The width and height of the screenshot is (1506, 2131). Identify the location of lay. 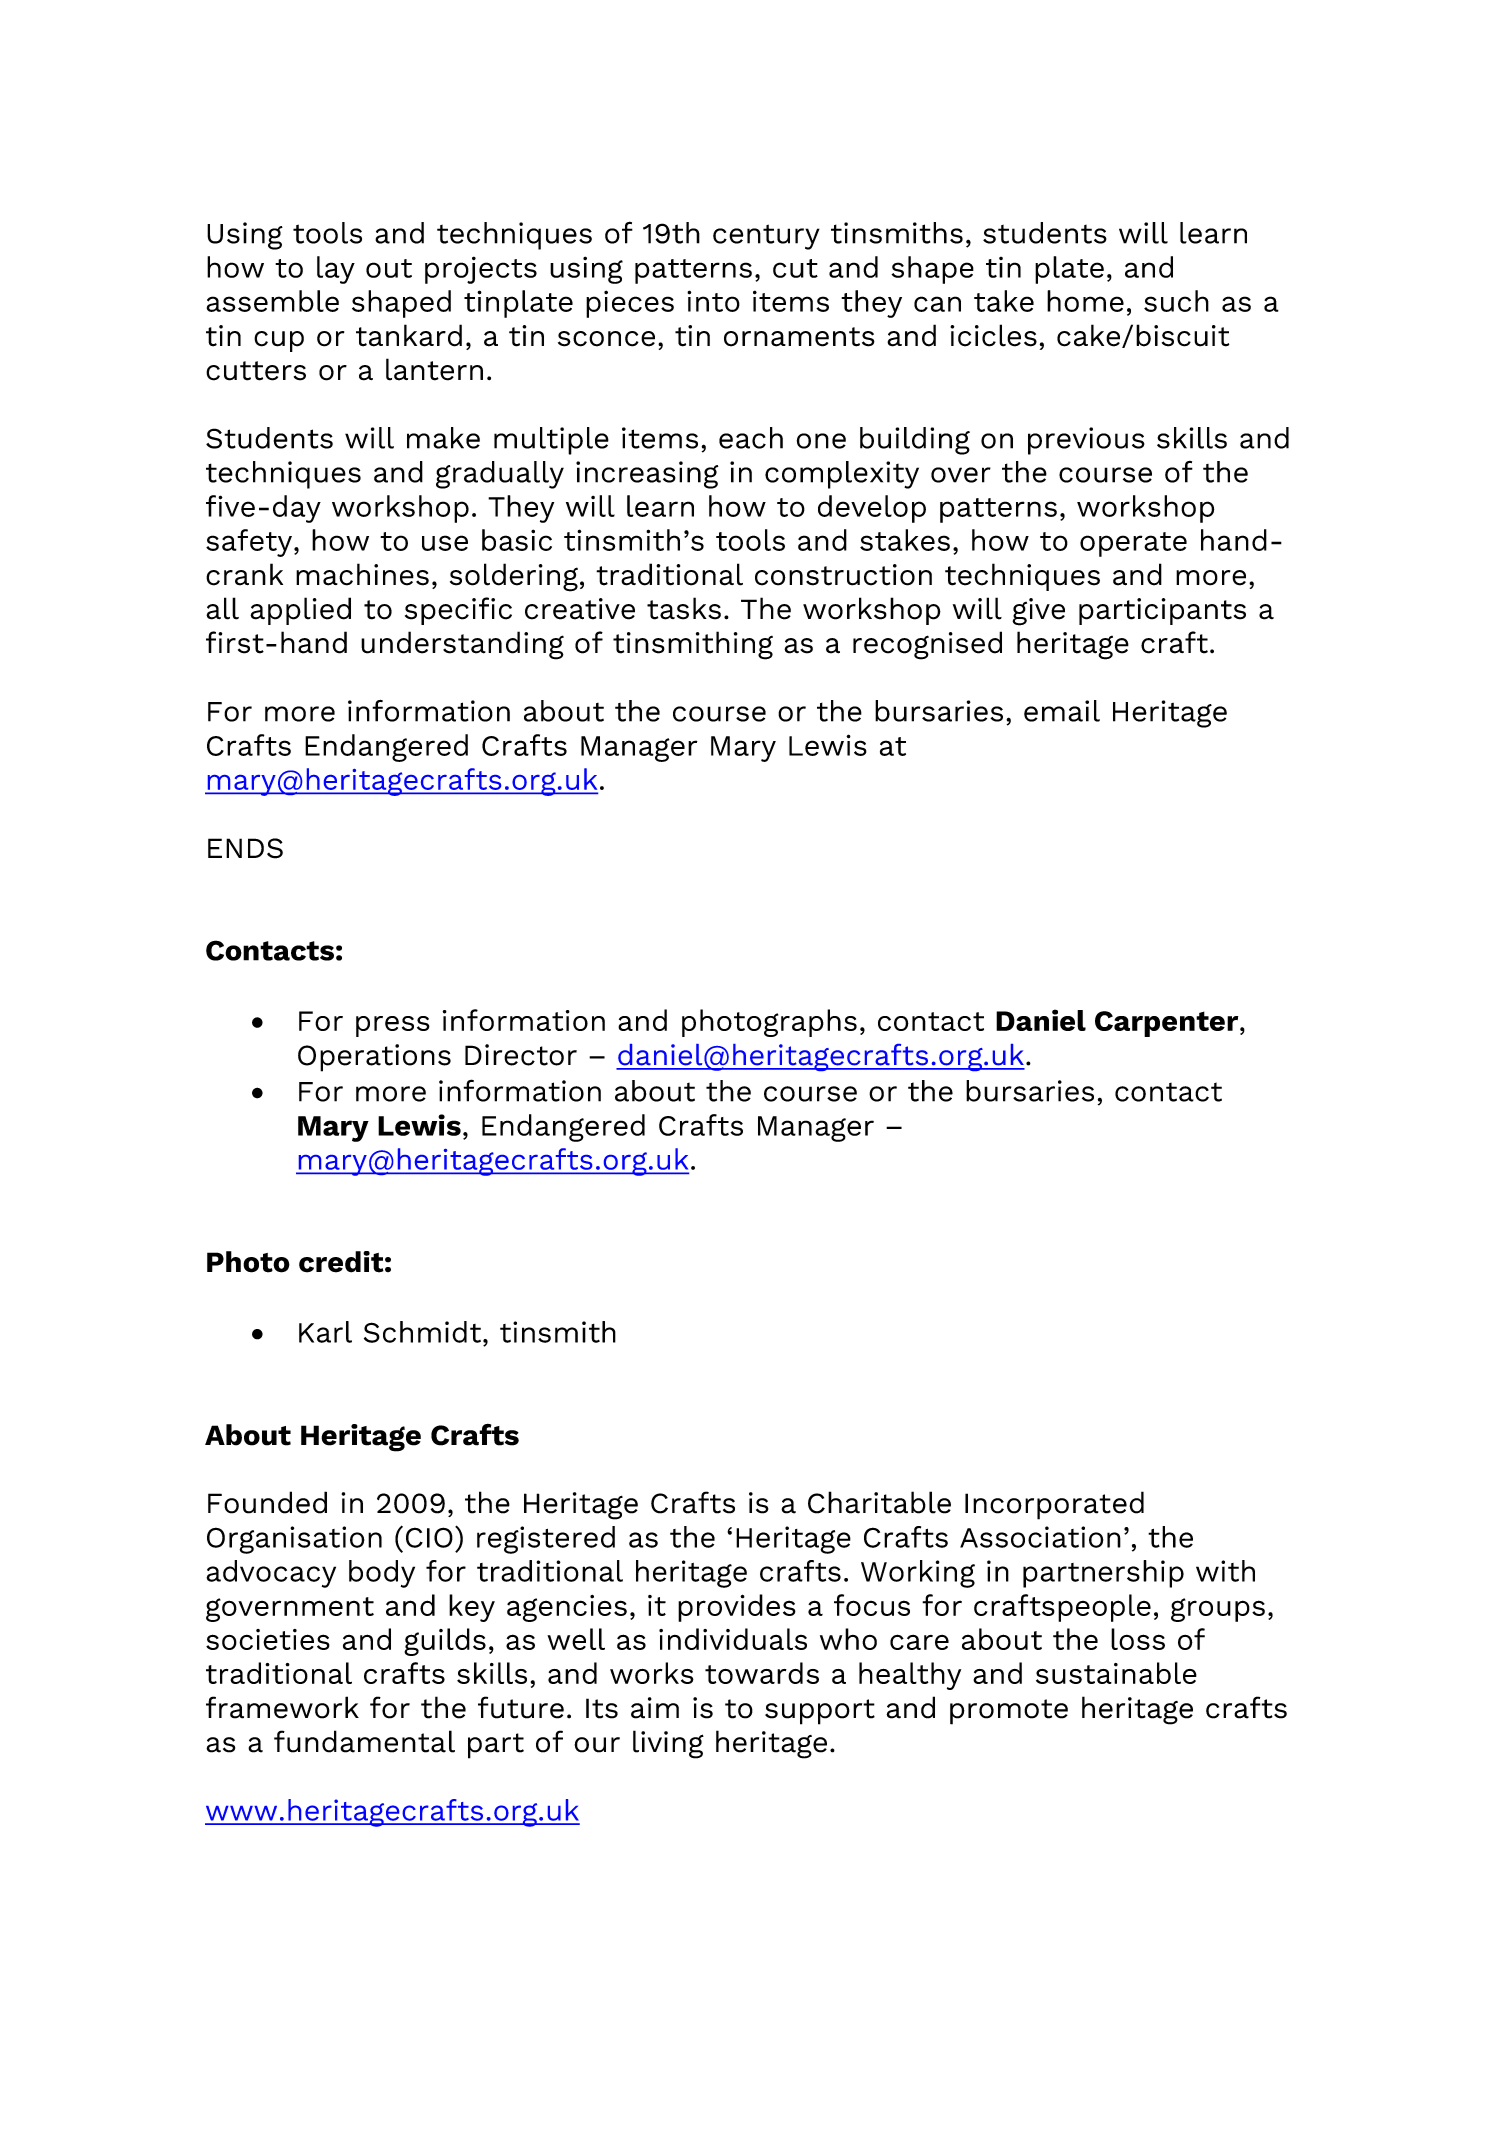
(336, 270).
